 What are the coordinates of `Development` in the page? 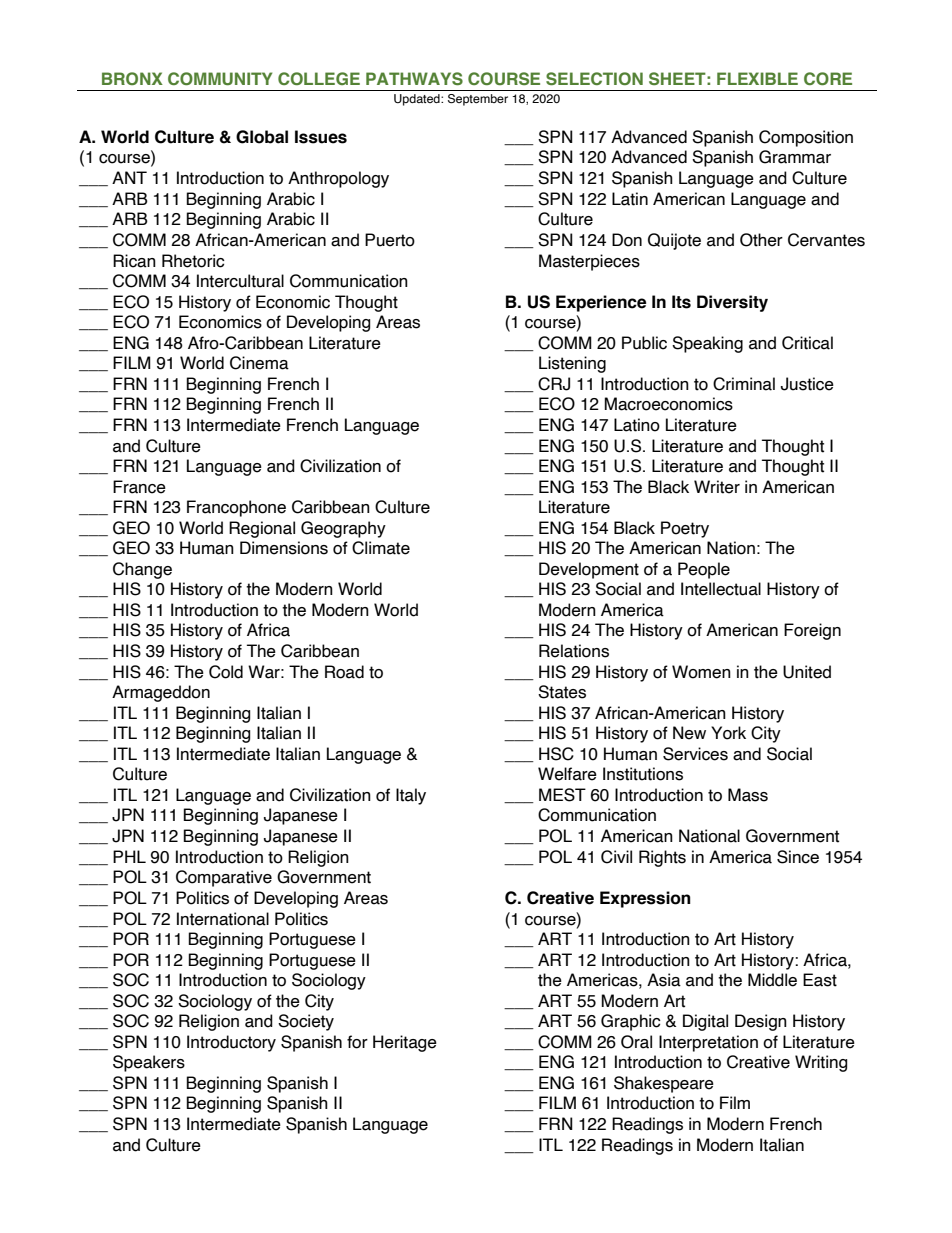 It's located at (589, 570).
